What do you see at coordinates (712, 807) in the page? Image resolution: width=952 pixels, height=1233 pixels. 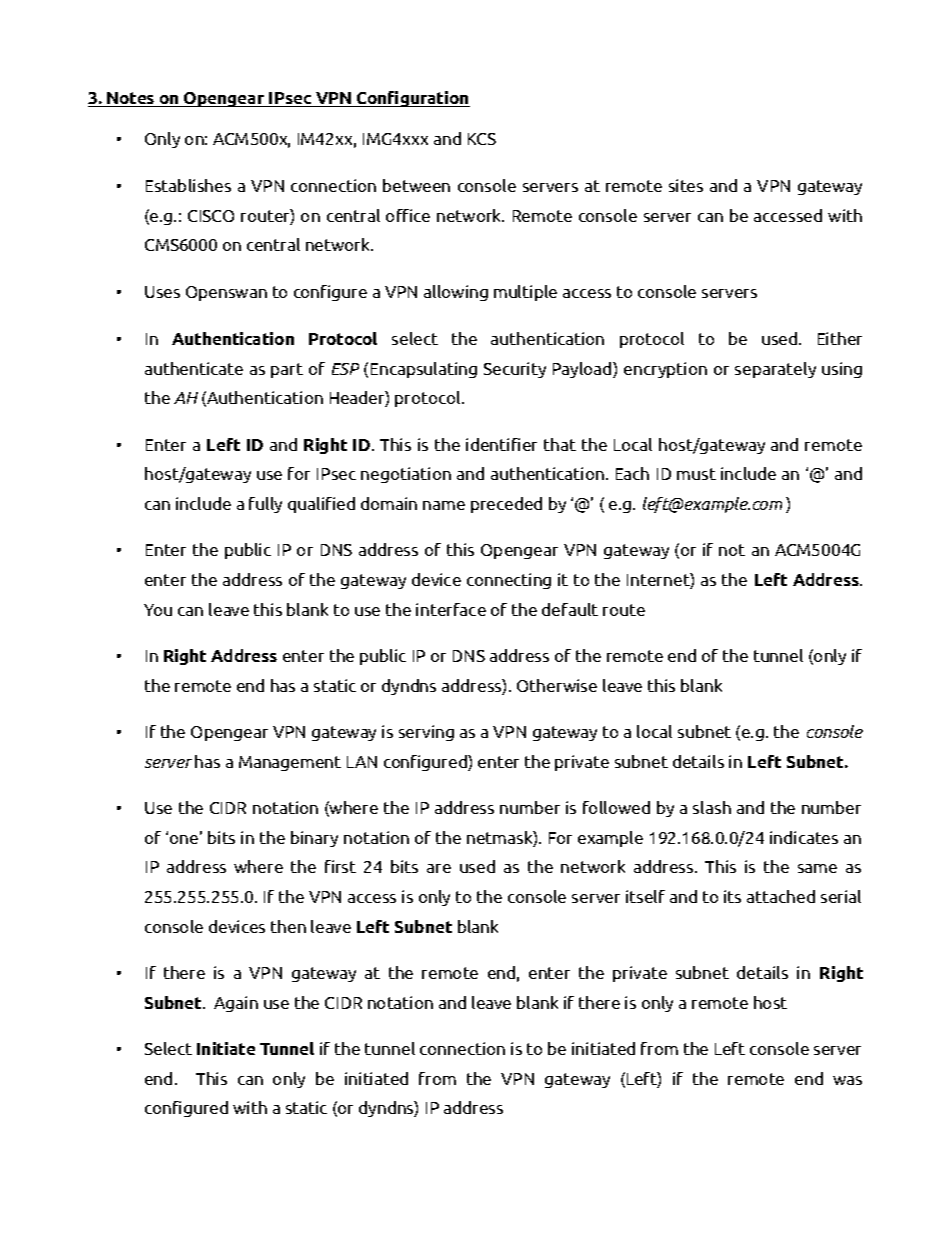 I see `slash` at bounding box center [712, 807].
